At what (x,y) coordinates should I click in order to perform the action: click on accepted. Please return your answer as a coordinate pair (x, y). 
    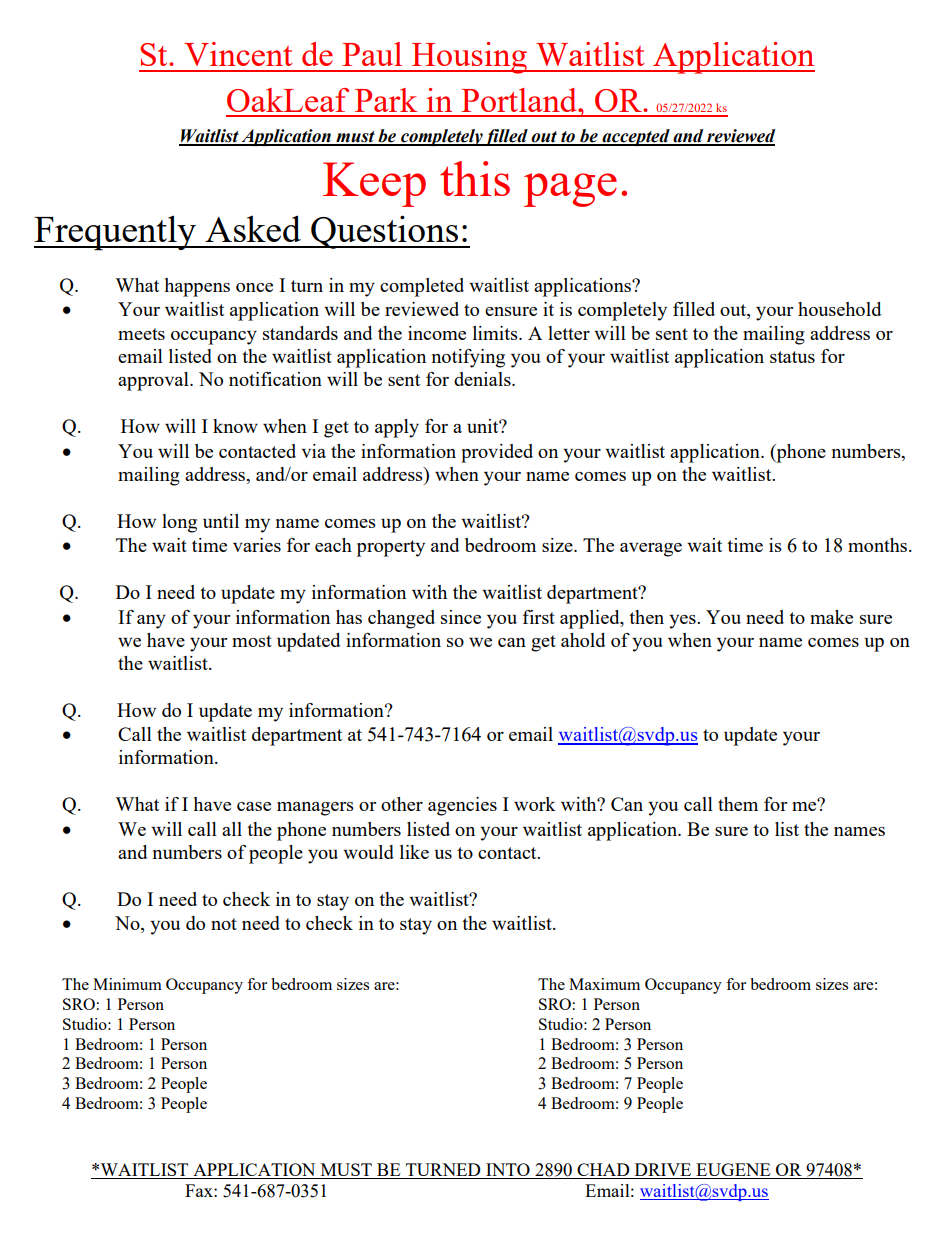
    Looking at the image, I should click on (636, 137).
